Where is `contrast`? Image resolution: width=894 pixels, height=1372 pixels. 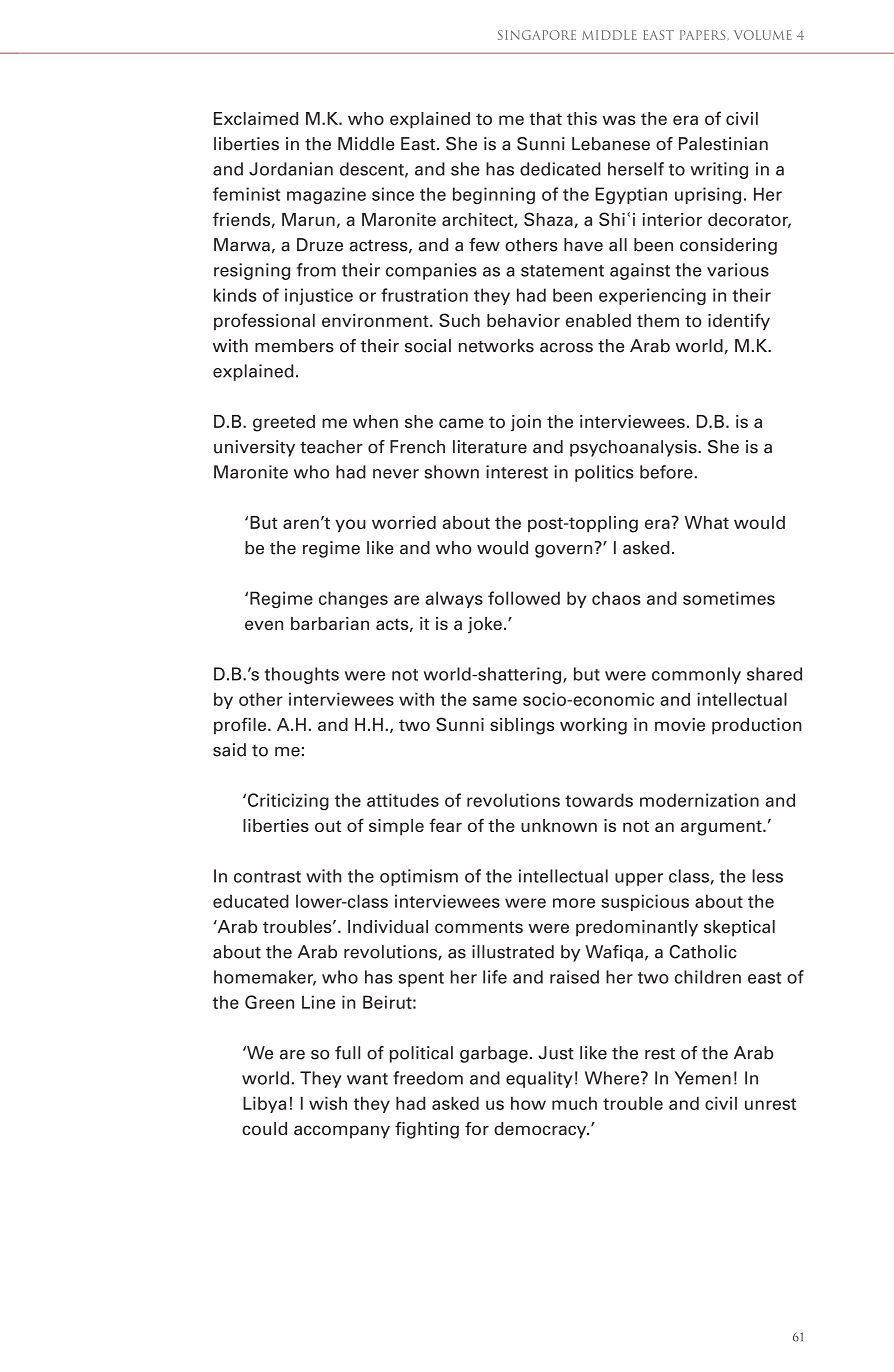
contrast is located at coordinates (267, 877).
